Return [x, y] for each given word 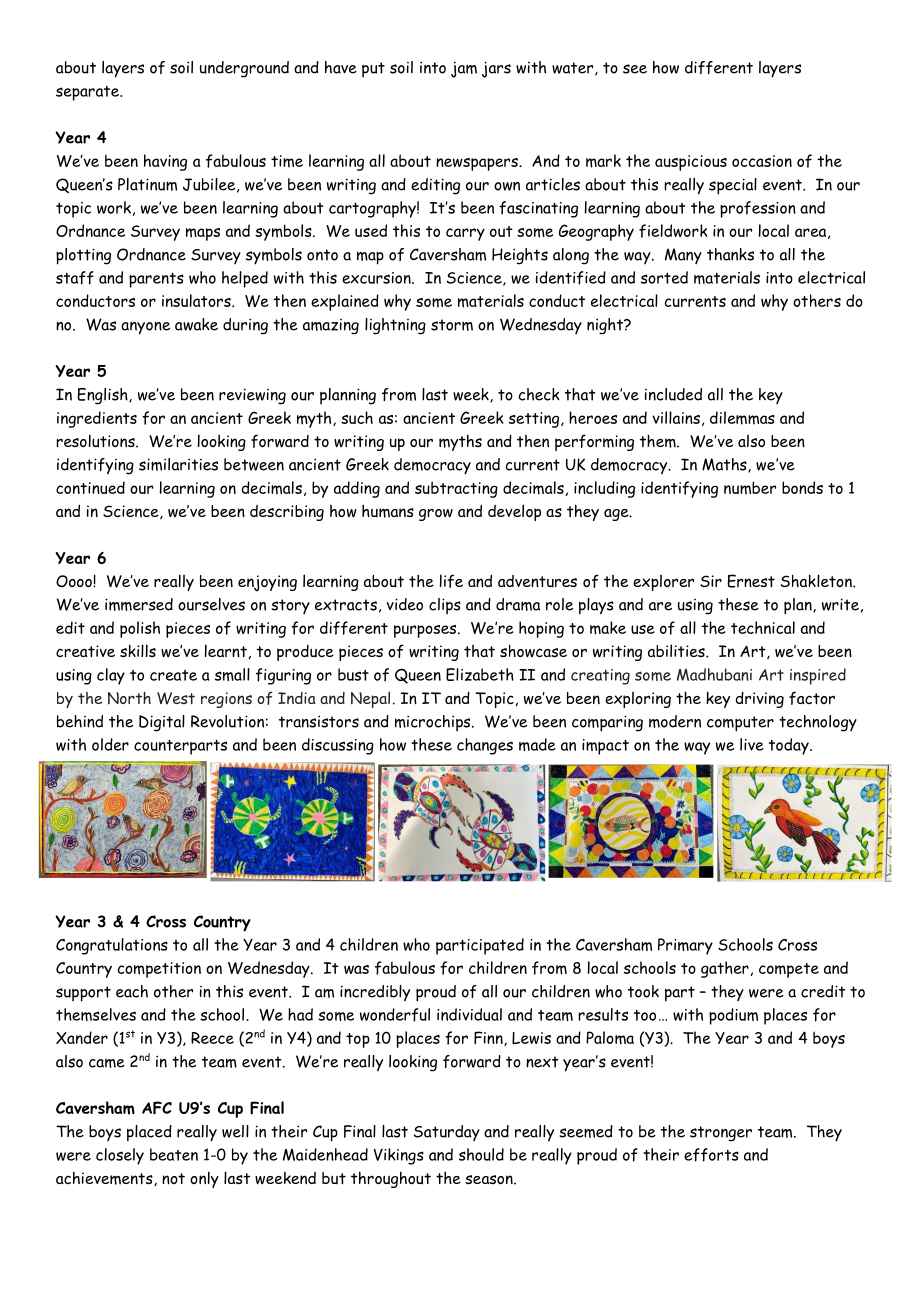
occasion [762, 161]
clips [445, 606]
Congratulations [112, 946]
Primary [685, 946]
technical [763, 627]
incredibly [375, 993]
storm [452, 325]
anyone [145, 328]
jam [464, 70]
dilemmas [742, 418]
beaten [174, 1154]
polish [140, 629]
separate [88, 93]
